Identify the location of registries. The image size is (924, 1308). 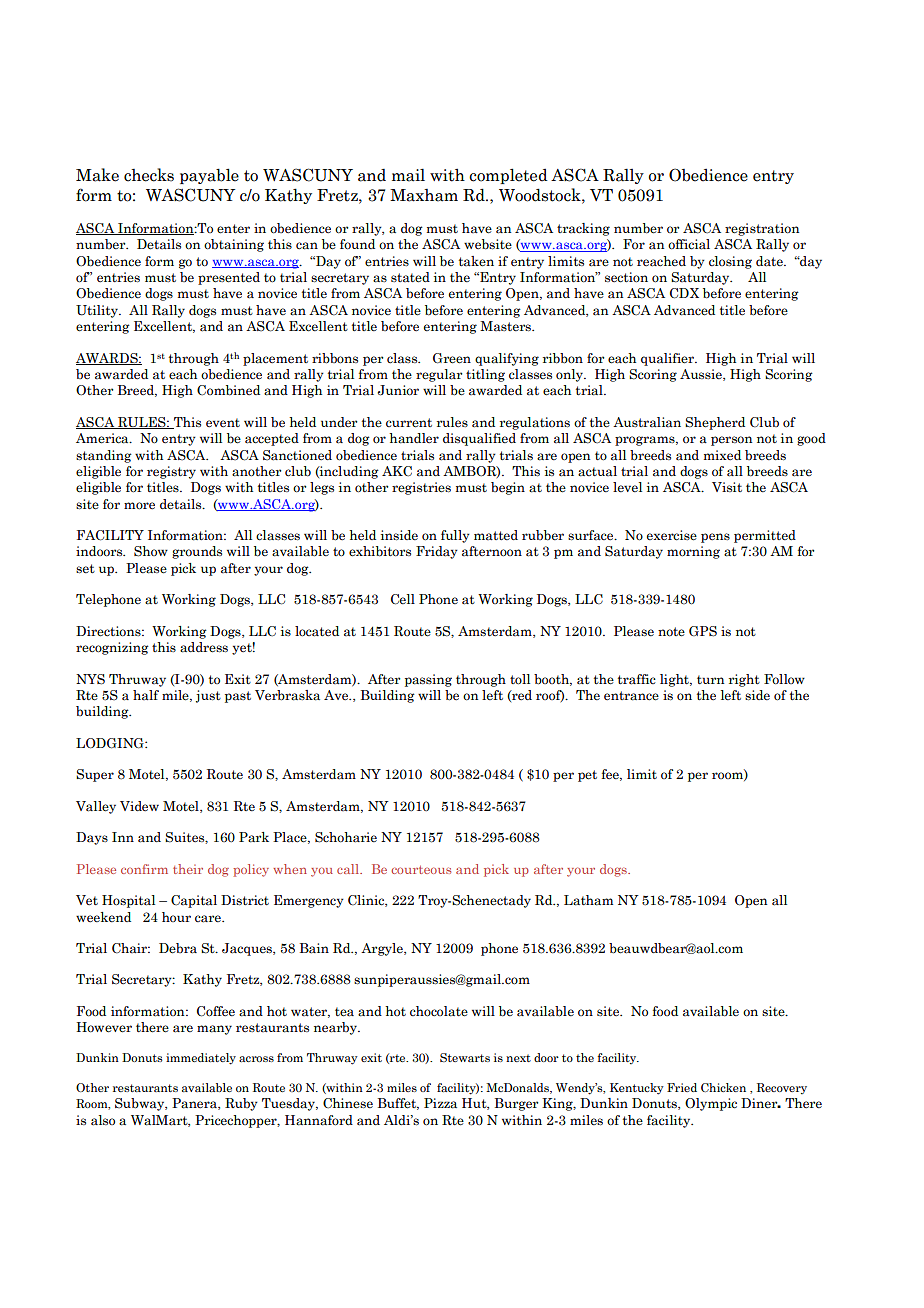
(421, 488).
